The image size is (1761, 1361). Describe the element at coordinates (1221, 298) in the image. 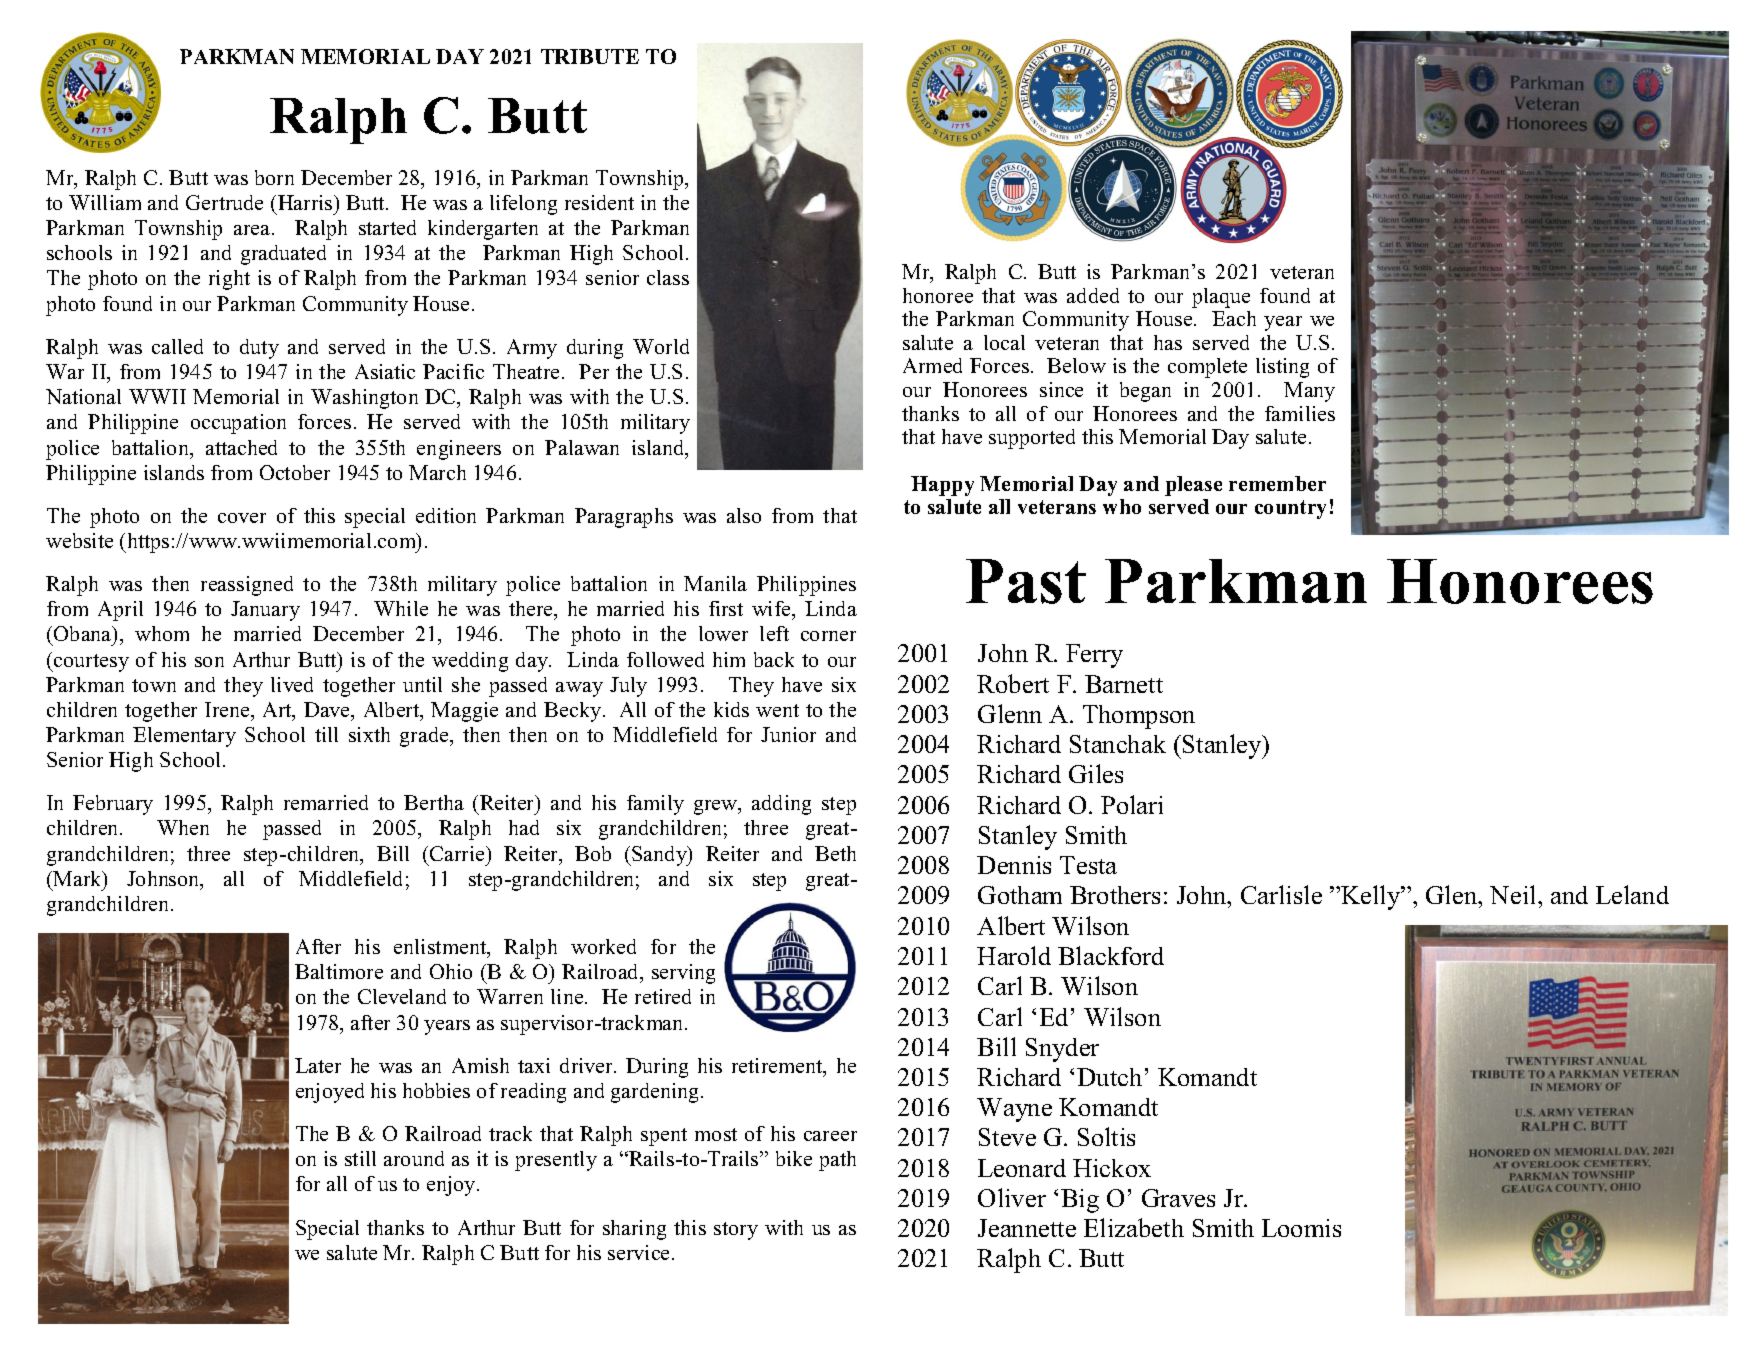

I see `plaque` at that location.
